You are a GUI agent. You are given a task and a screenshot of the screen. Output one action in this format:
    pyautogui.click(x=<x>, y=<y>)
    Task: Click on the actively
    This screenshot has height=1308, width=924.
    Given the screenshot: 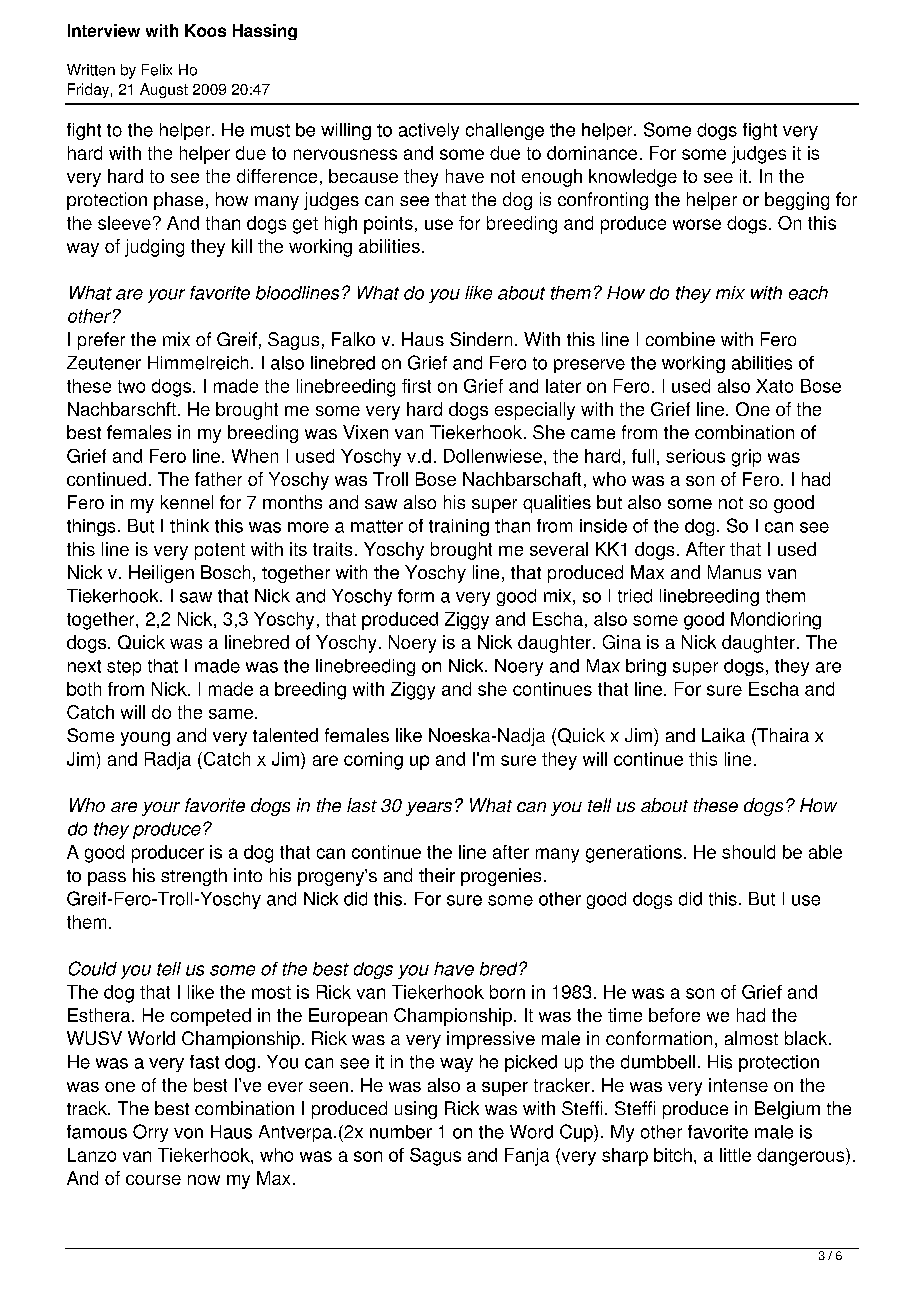 What is the action you would take?
    pyautogui.click(x=429, y=131)
